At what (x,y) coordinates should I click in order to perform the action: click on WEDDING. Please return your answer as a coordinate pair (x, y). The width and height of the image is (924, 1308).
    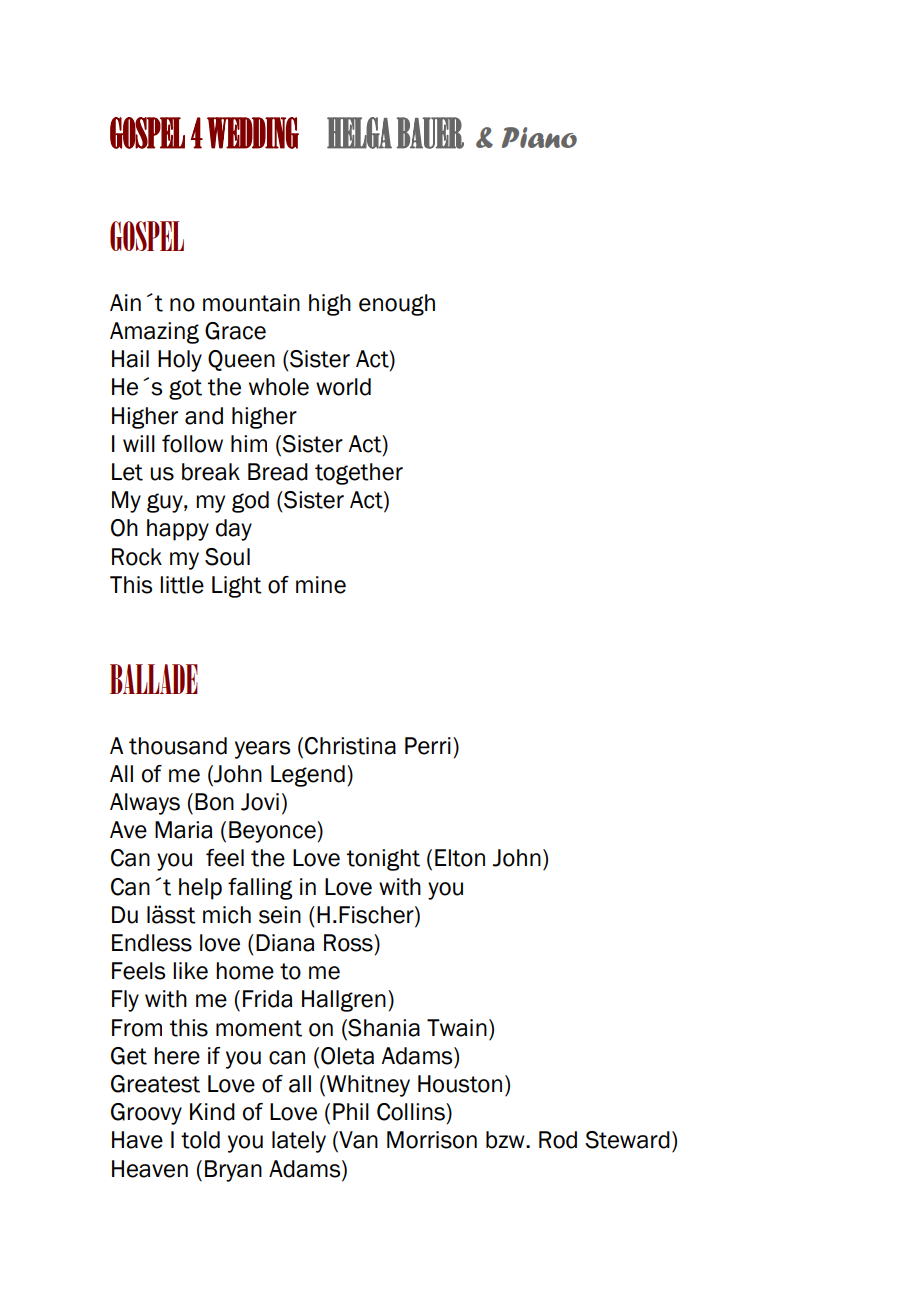
    Looking at the image, I should click on (253, 133).
